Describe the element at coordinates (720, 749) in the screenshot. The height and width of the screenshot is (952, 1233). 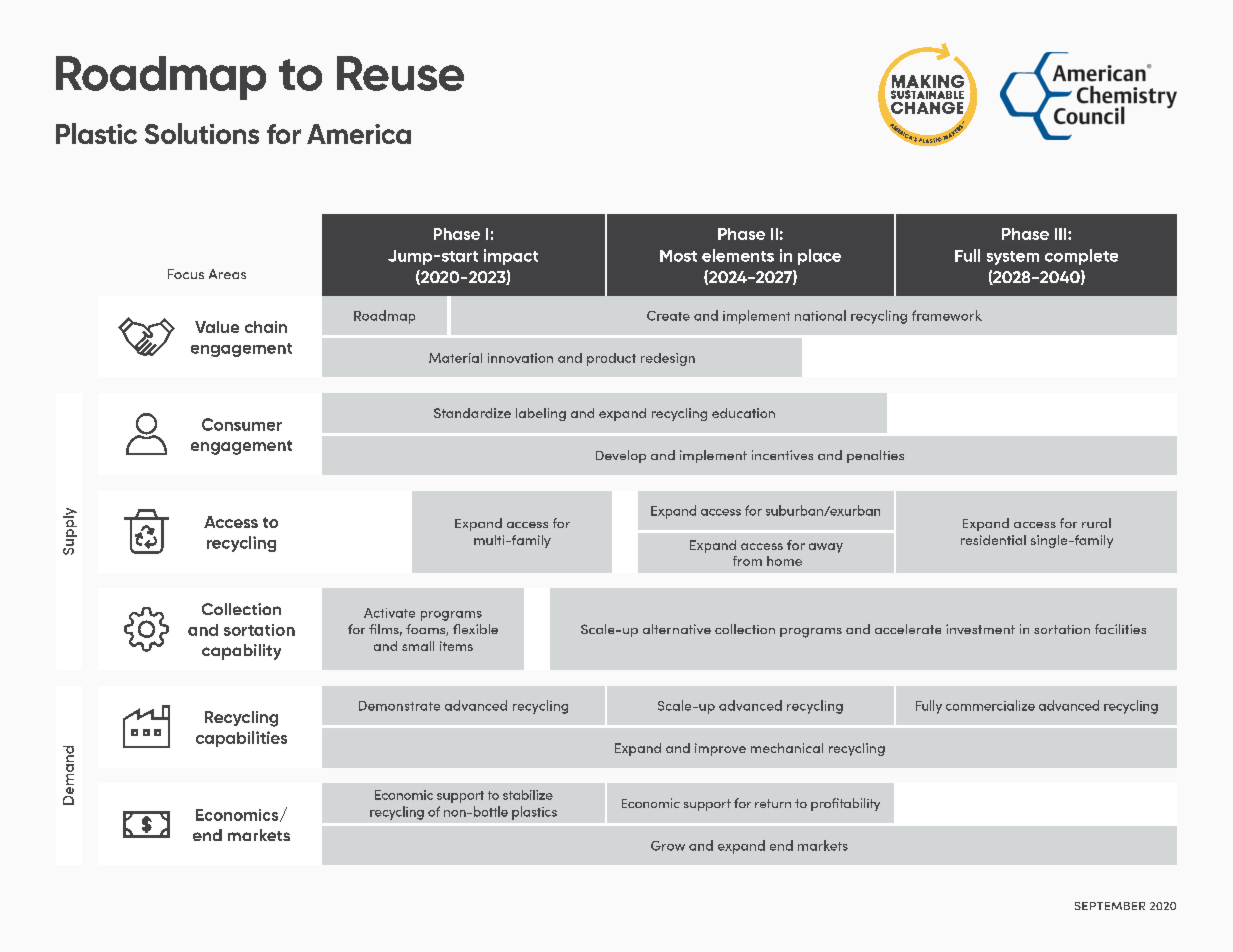
I see `improve` at that location.
